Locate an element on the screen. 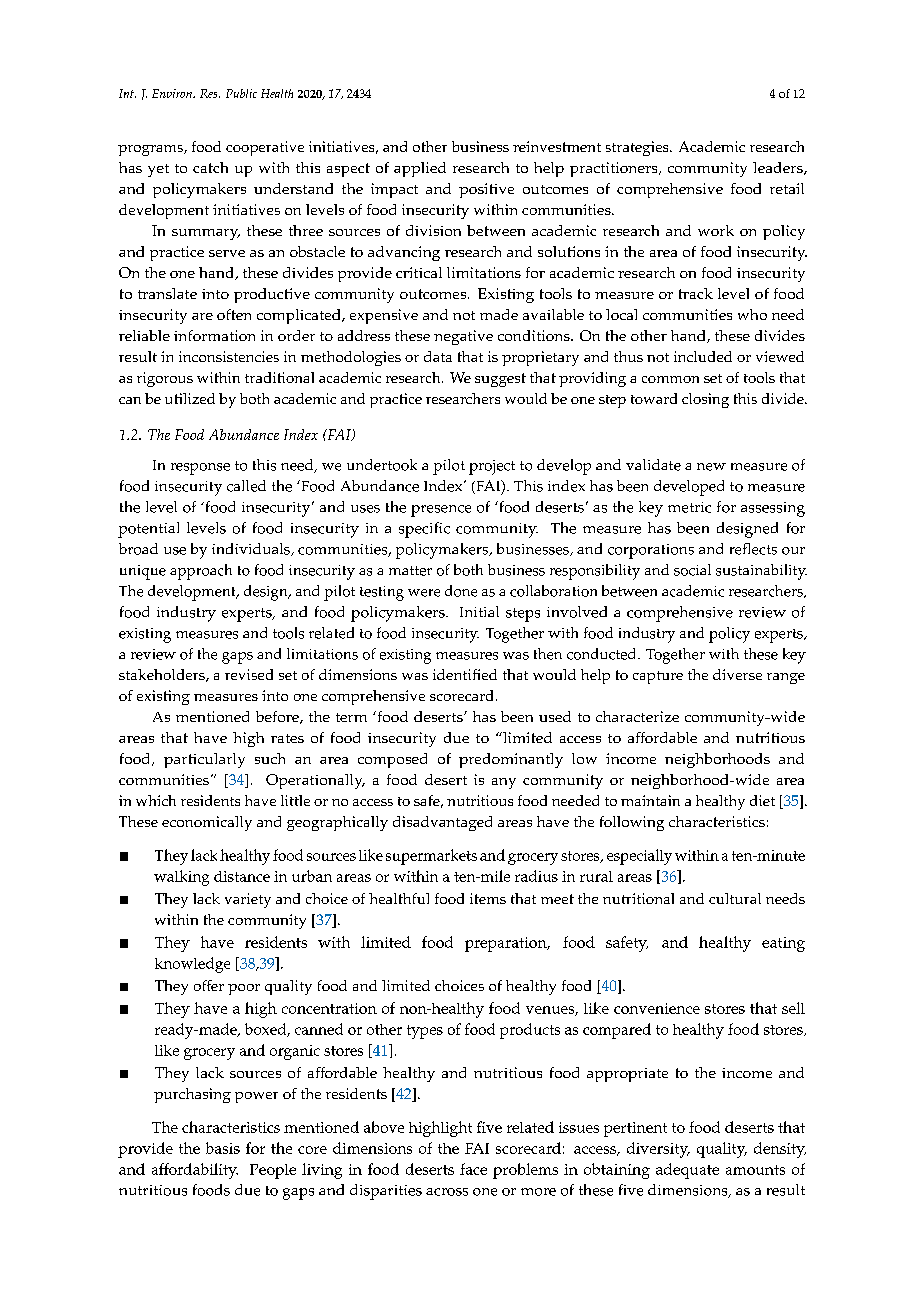 This screenshot has height=1308, width=924. variety is located at coordinates (248, 900).
